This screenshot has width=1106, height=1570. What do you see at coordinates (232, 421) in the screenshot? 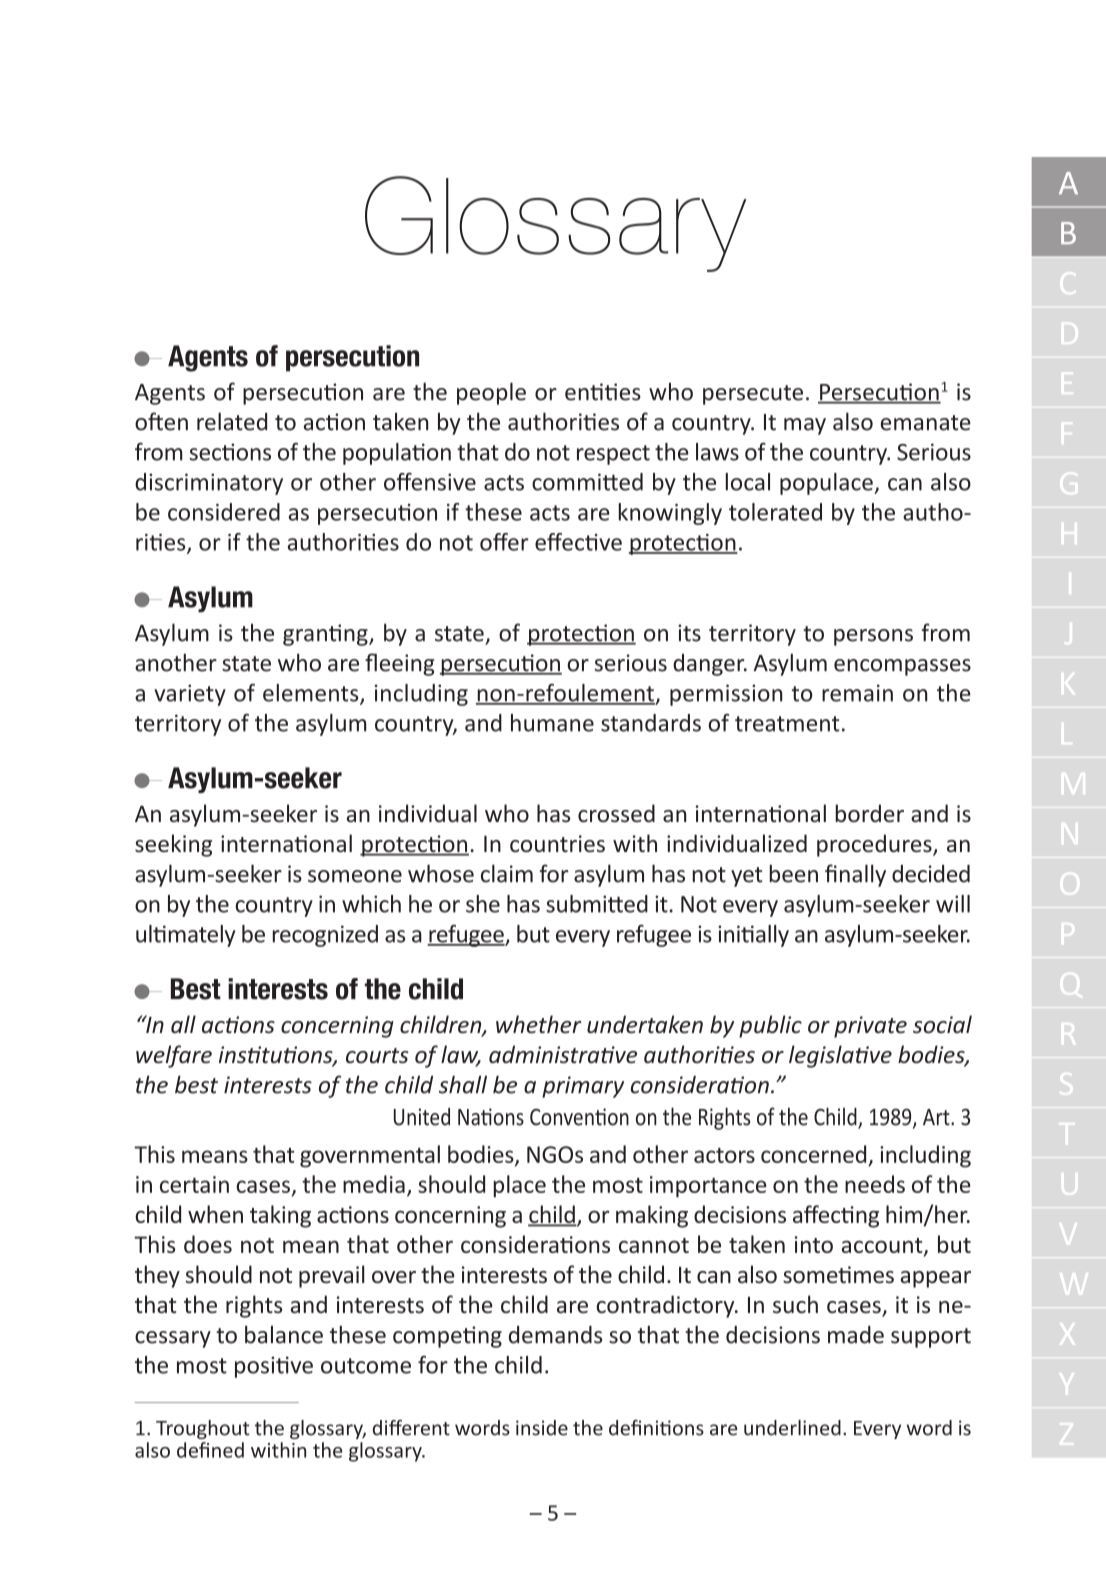
I see `related` at bounding box center [232, 421].
